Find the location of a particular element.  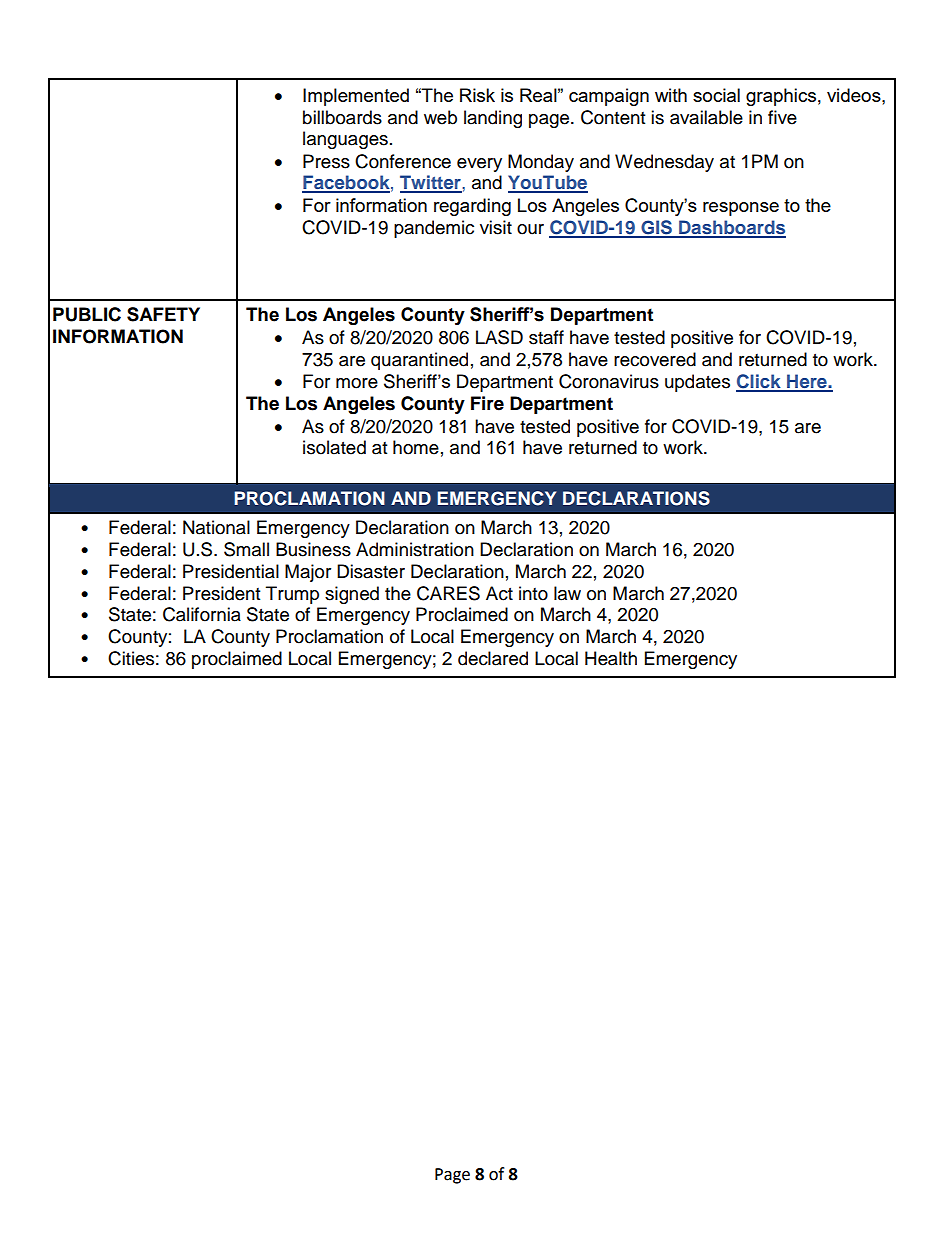

quarantined is located at coordinates (419, 361).
